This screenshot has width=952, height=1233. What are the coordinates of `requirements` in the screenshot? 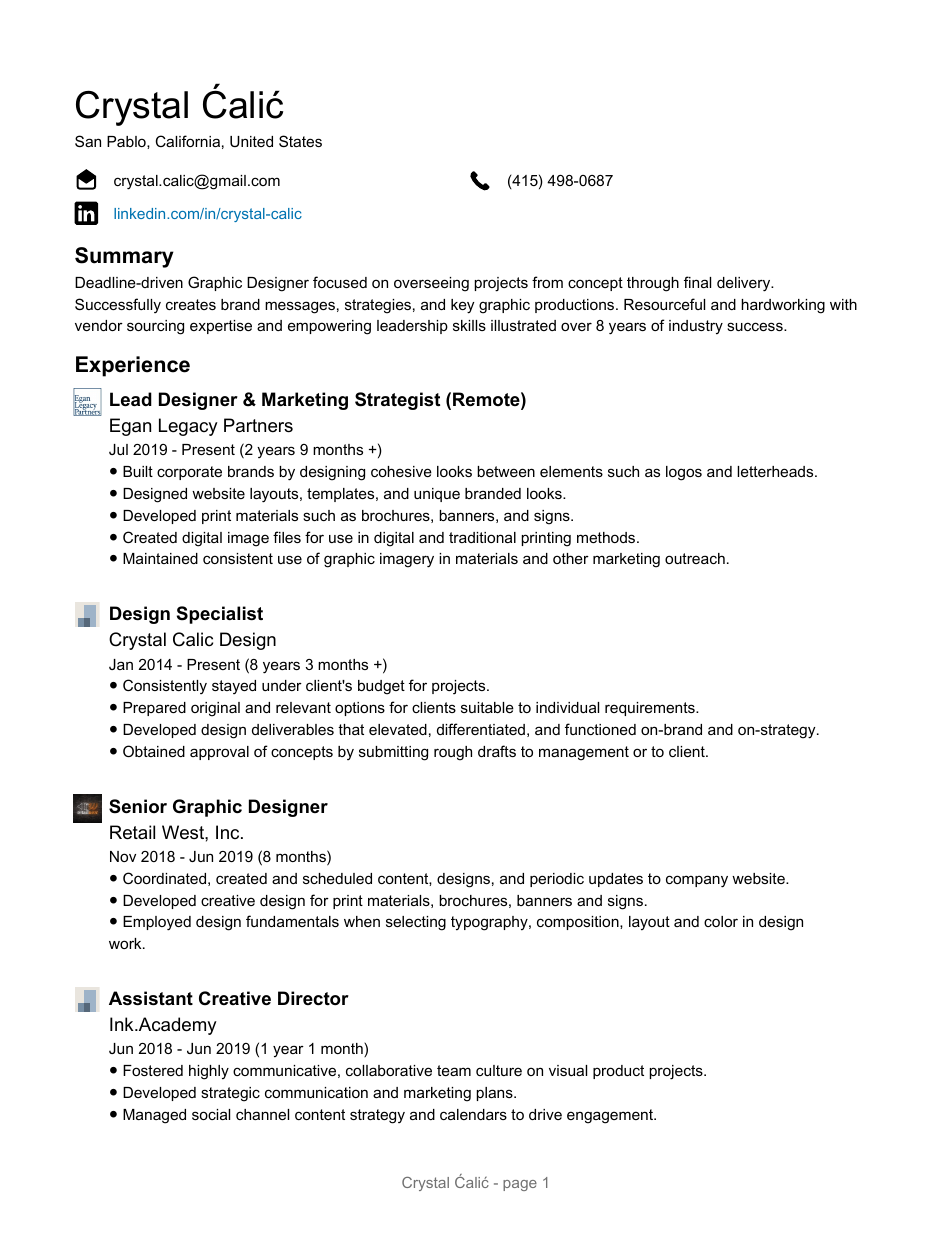 It's located at (651, 709).
